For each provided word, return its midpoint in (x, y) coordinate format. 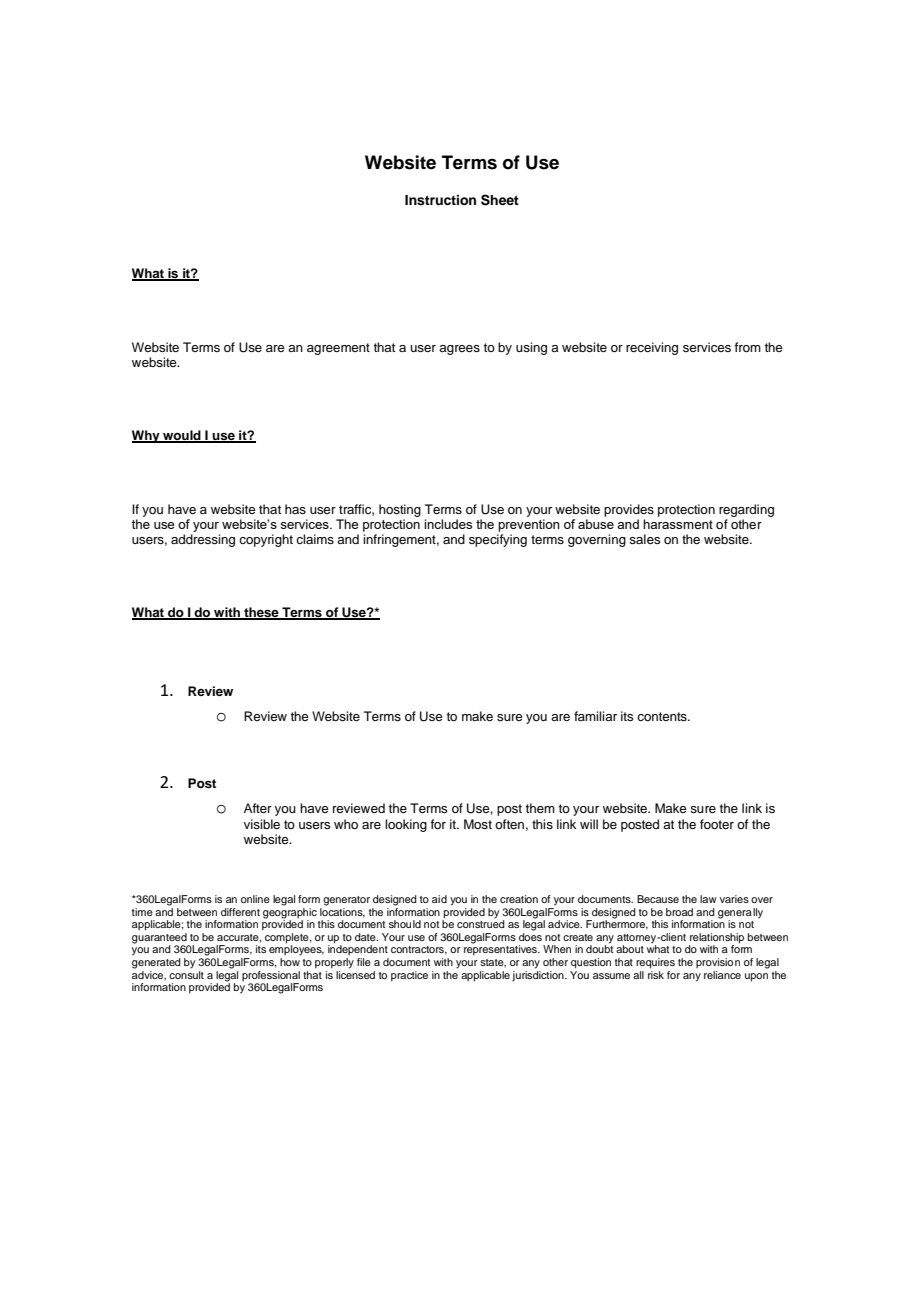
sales (644, 539)
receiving (652, 348)
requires (655, 963)
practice (409, 976)
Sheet (500, 200)
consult (186, 973)
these (261, 613)
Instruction (440, 200)
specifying (498, 540)
